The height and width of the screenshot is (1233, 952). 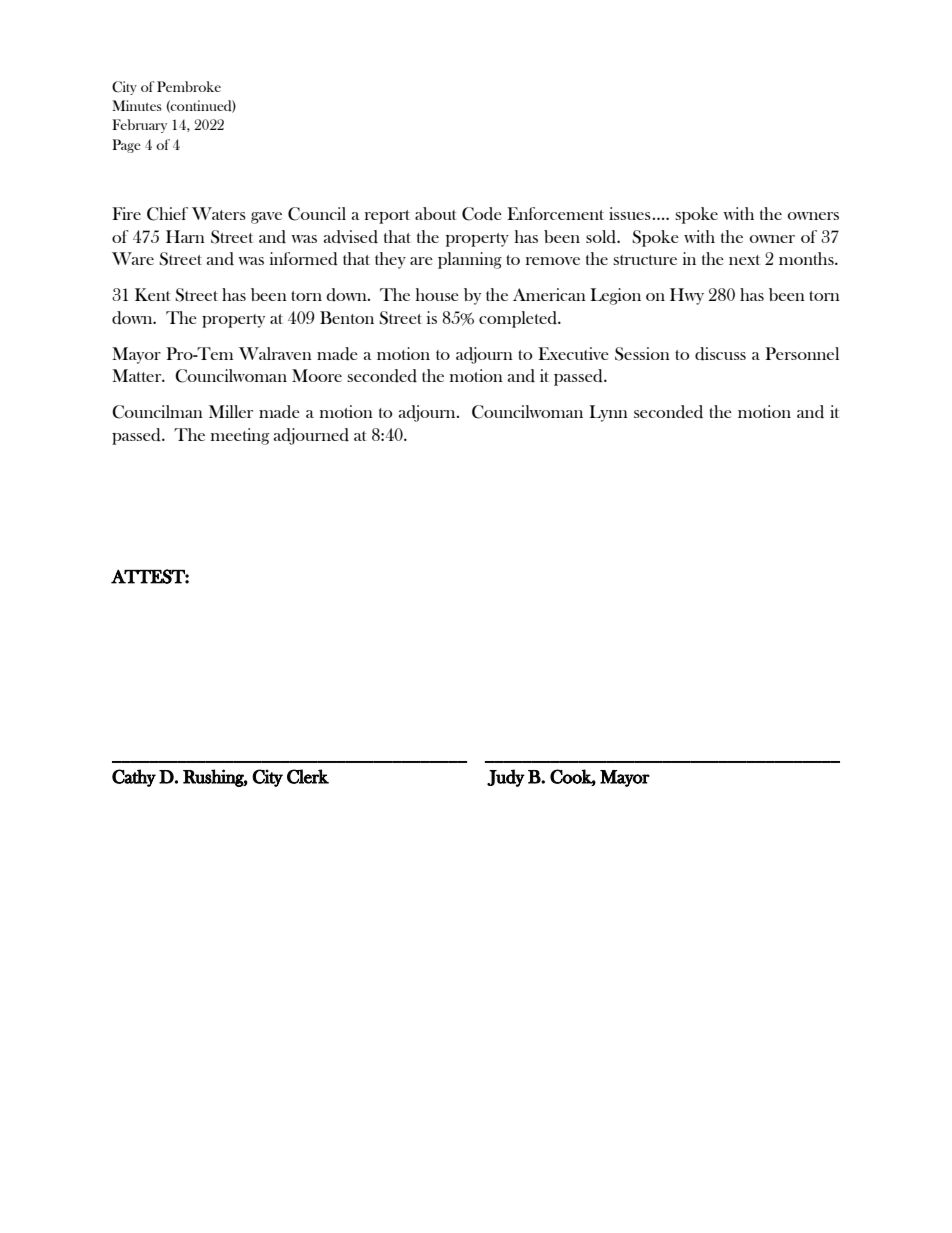 What do you see at coordinates (630, 213) in the screenshot?
I see `issues` at bounding box center [630, 213].
